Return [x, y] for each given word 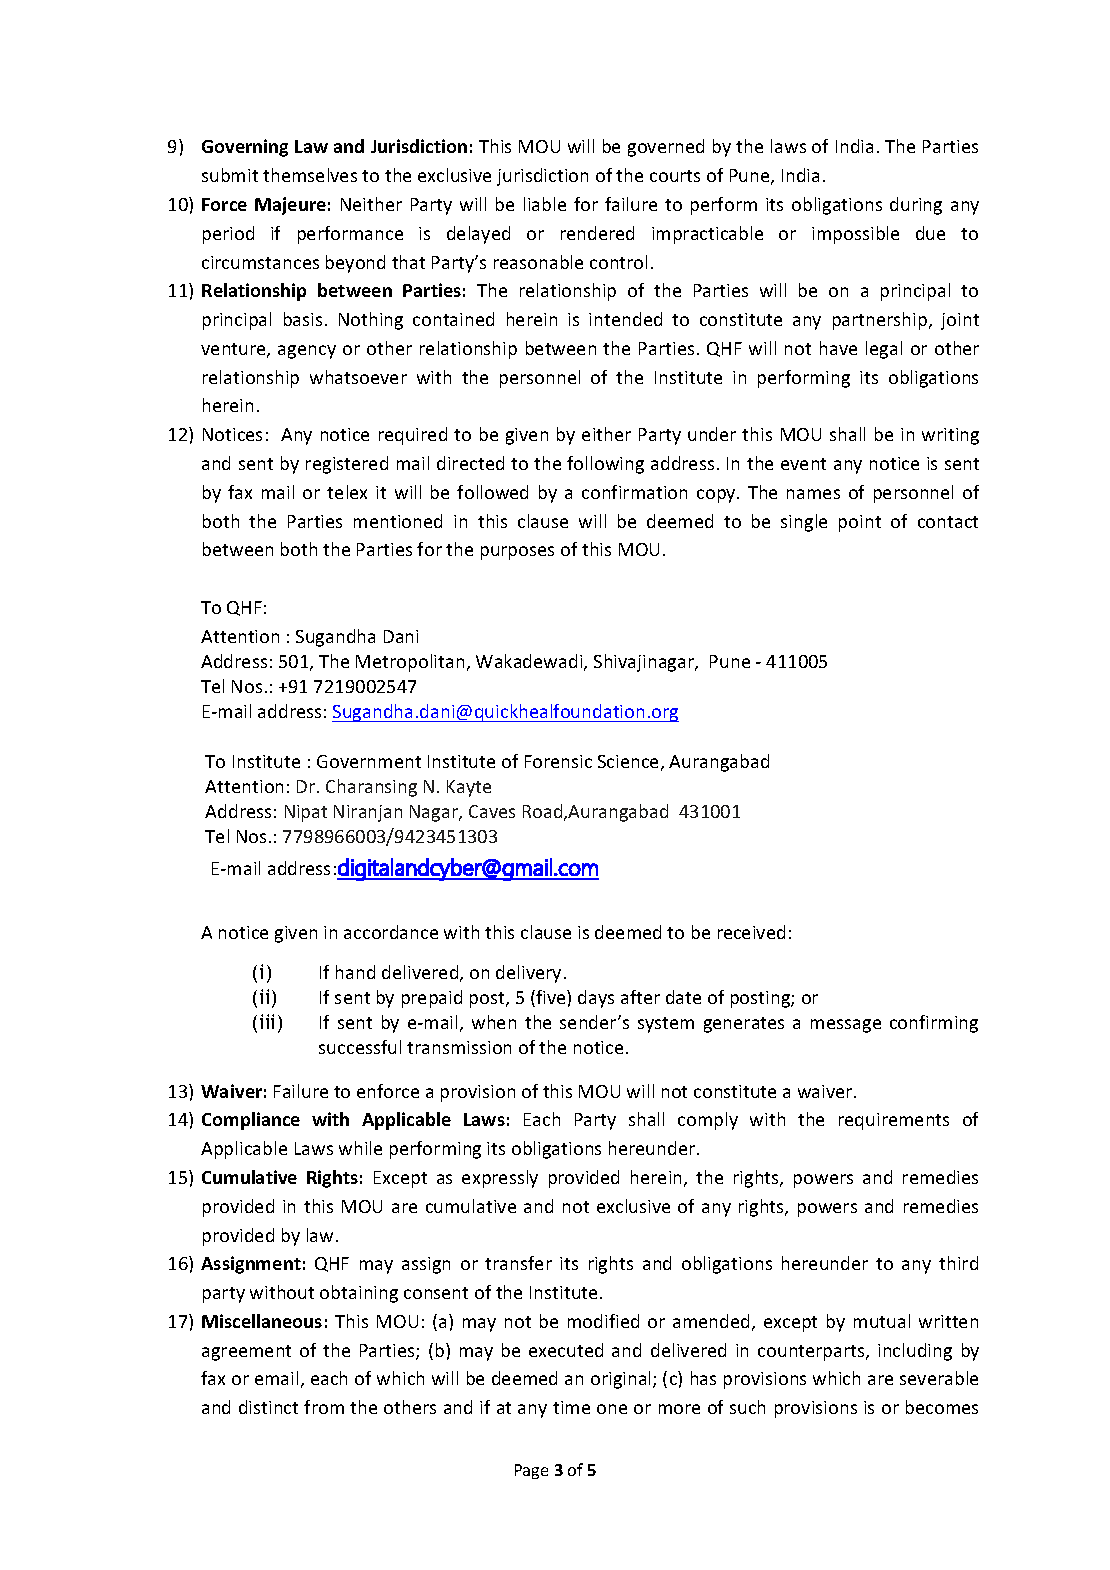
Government [369, 761]
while [360, 1148]
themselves [310, 175]
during [916, 206]
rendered [597, 233]
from [324, 1407]
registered [347, 465]
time [571, 1407]
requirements [894, 1121]
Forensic [558, 761]
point [860, 523]
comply [708, 1121]
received [751, 932]
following [605, 465]
